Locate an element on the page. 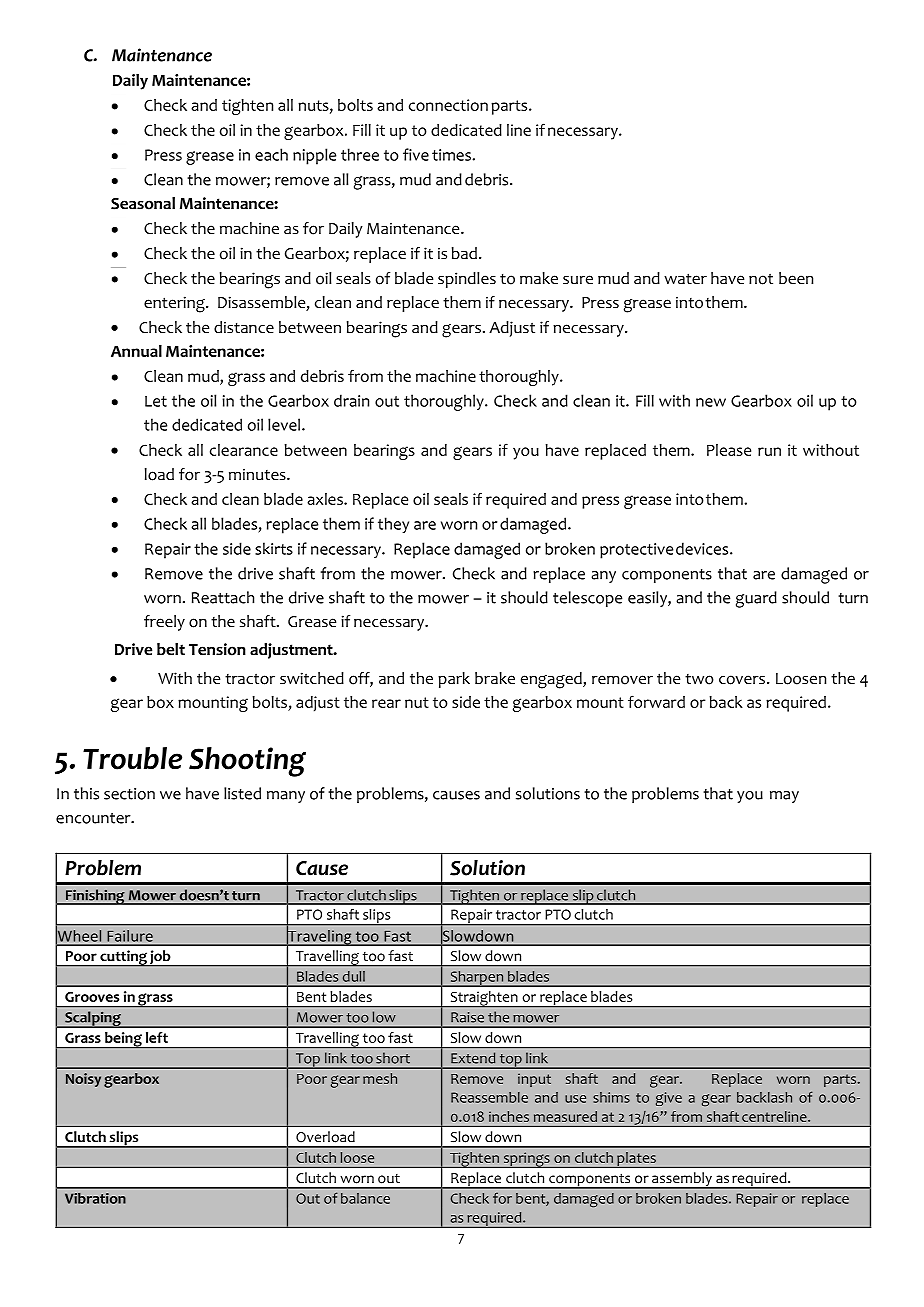 The height and width of the document is (1307, 924). Let is located at coordinates (156, 401).
